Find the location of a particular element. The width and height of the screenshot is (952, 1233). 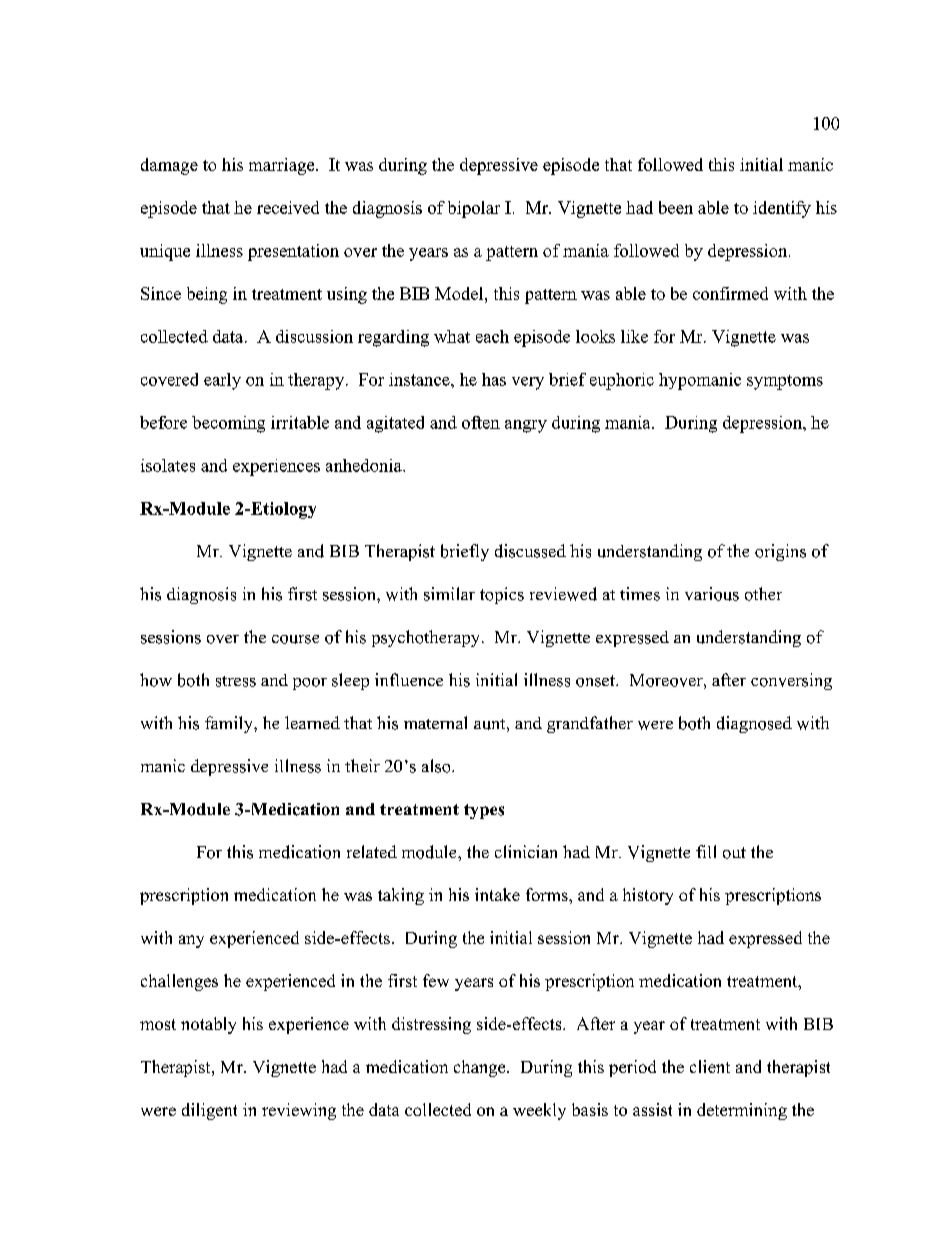

fill is located at coordinates (706, 851).
